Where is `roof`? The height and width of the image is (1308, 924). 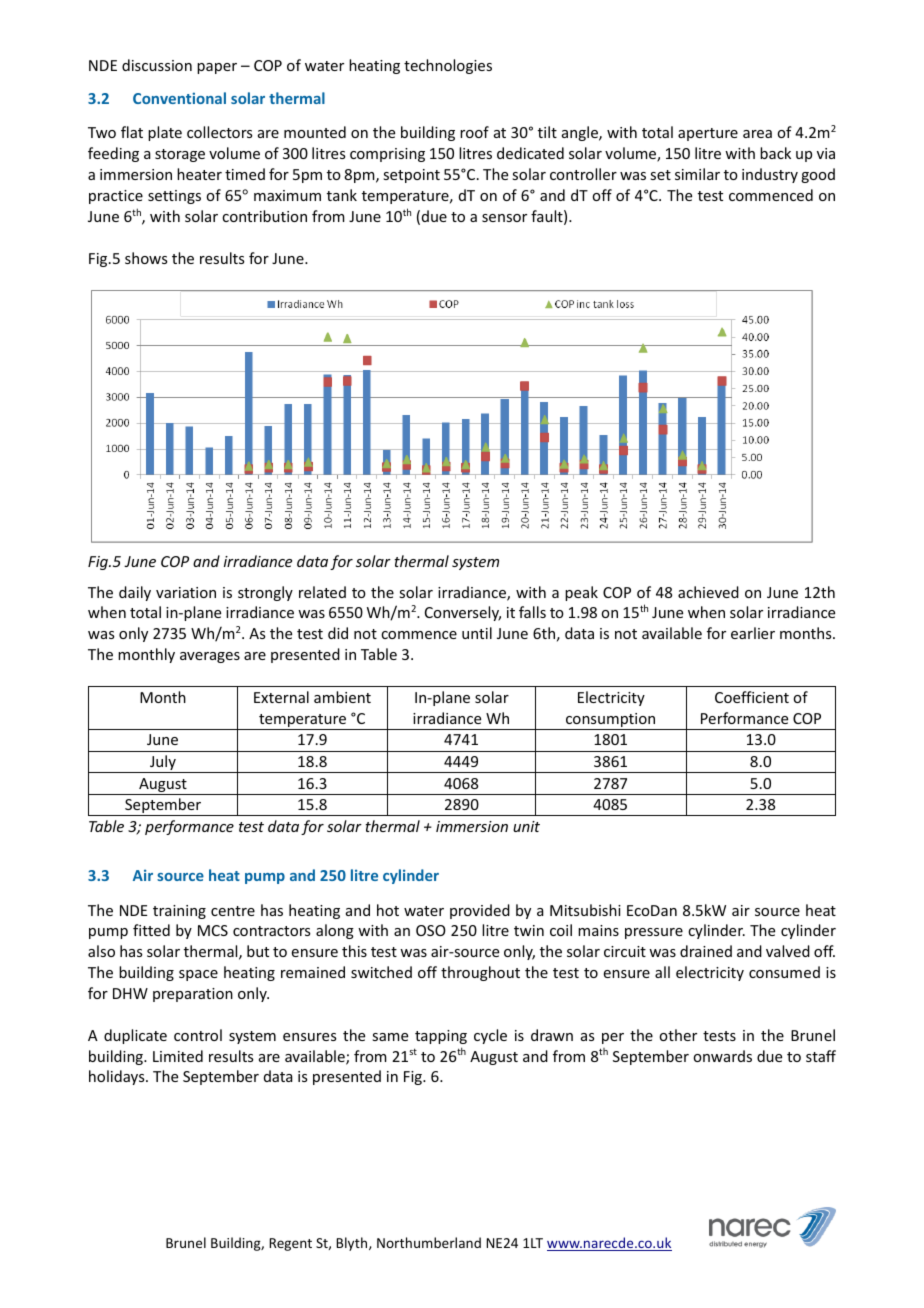
roof is located at coordinates (474, 132).
